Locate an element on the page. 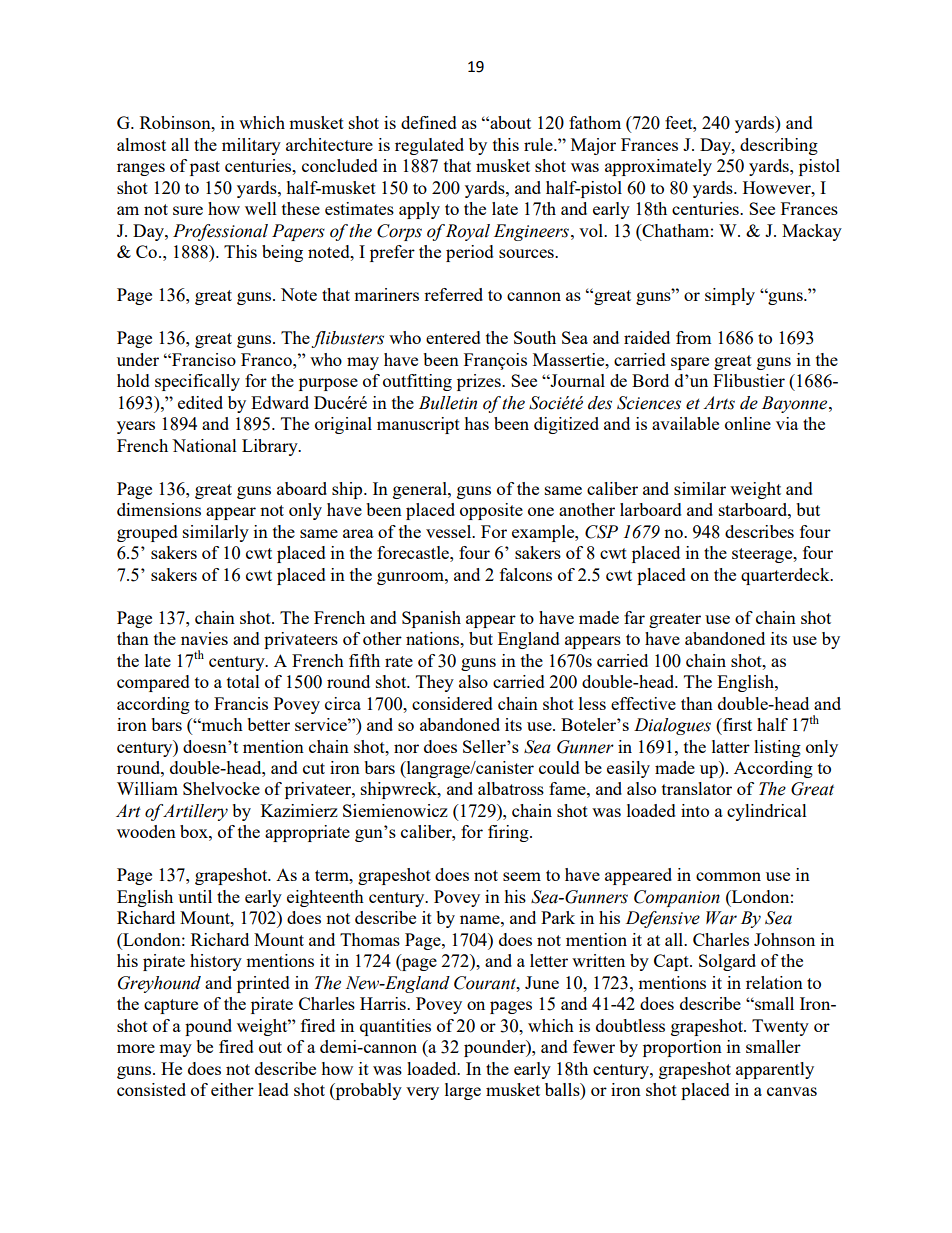  National is located at coordinates (204, 445).
